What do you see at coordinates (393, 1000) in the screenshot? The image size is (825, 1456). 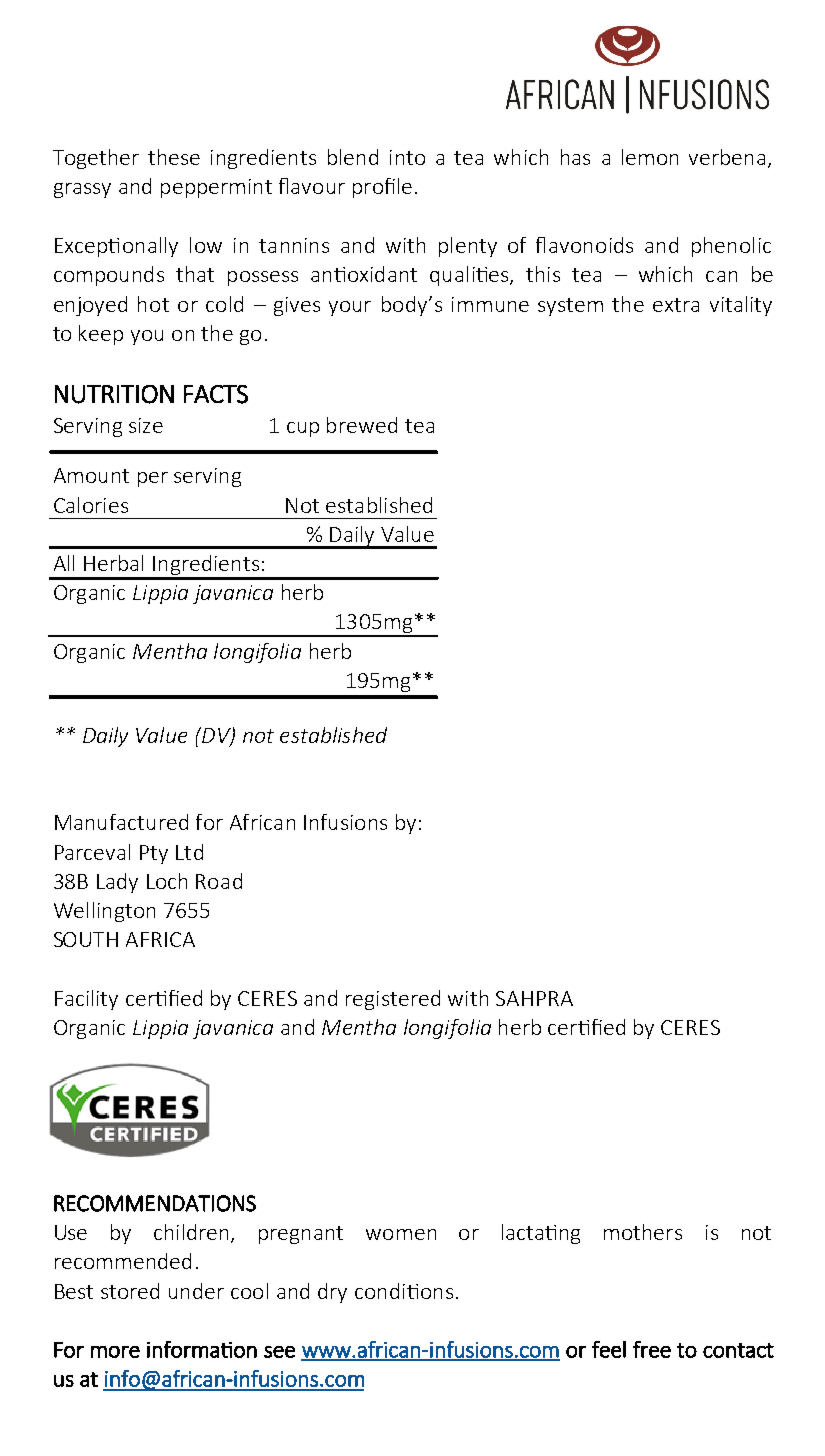 I see `registered` at bounding box center [393, 1000].
